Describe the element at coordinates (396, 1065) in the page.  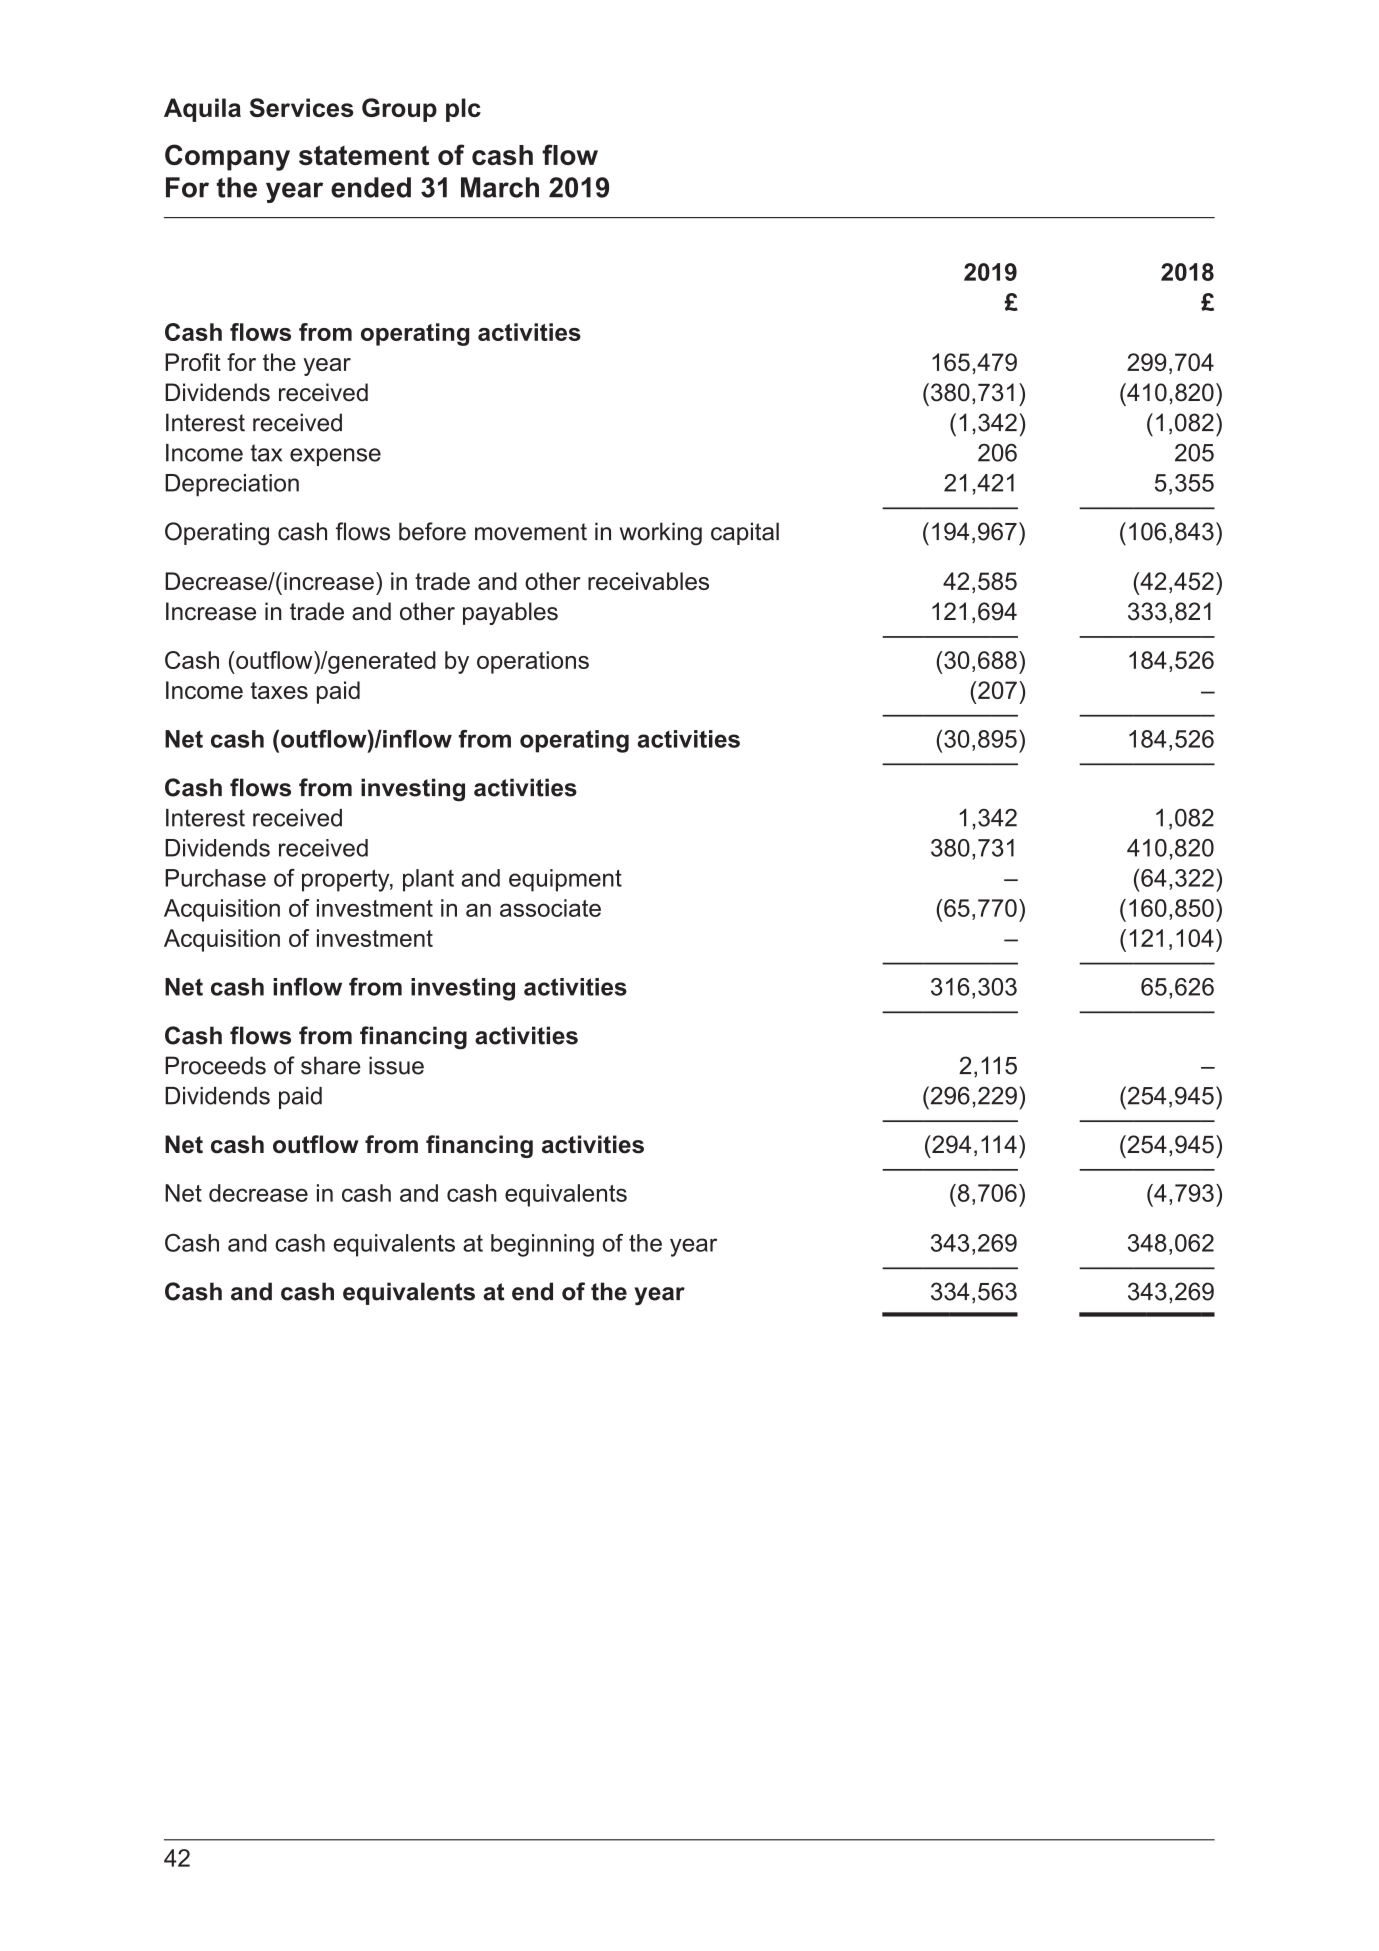
I see `issue` at that location.
